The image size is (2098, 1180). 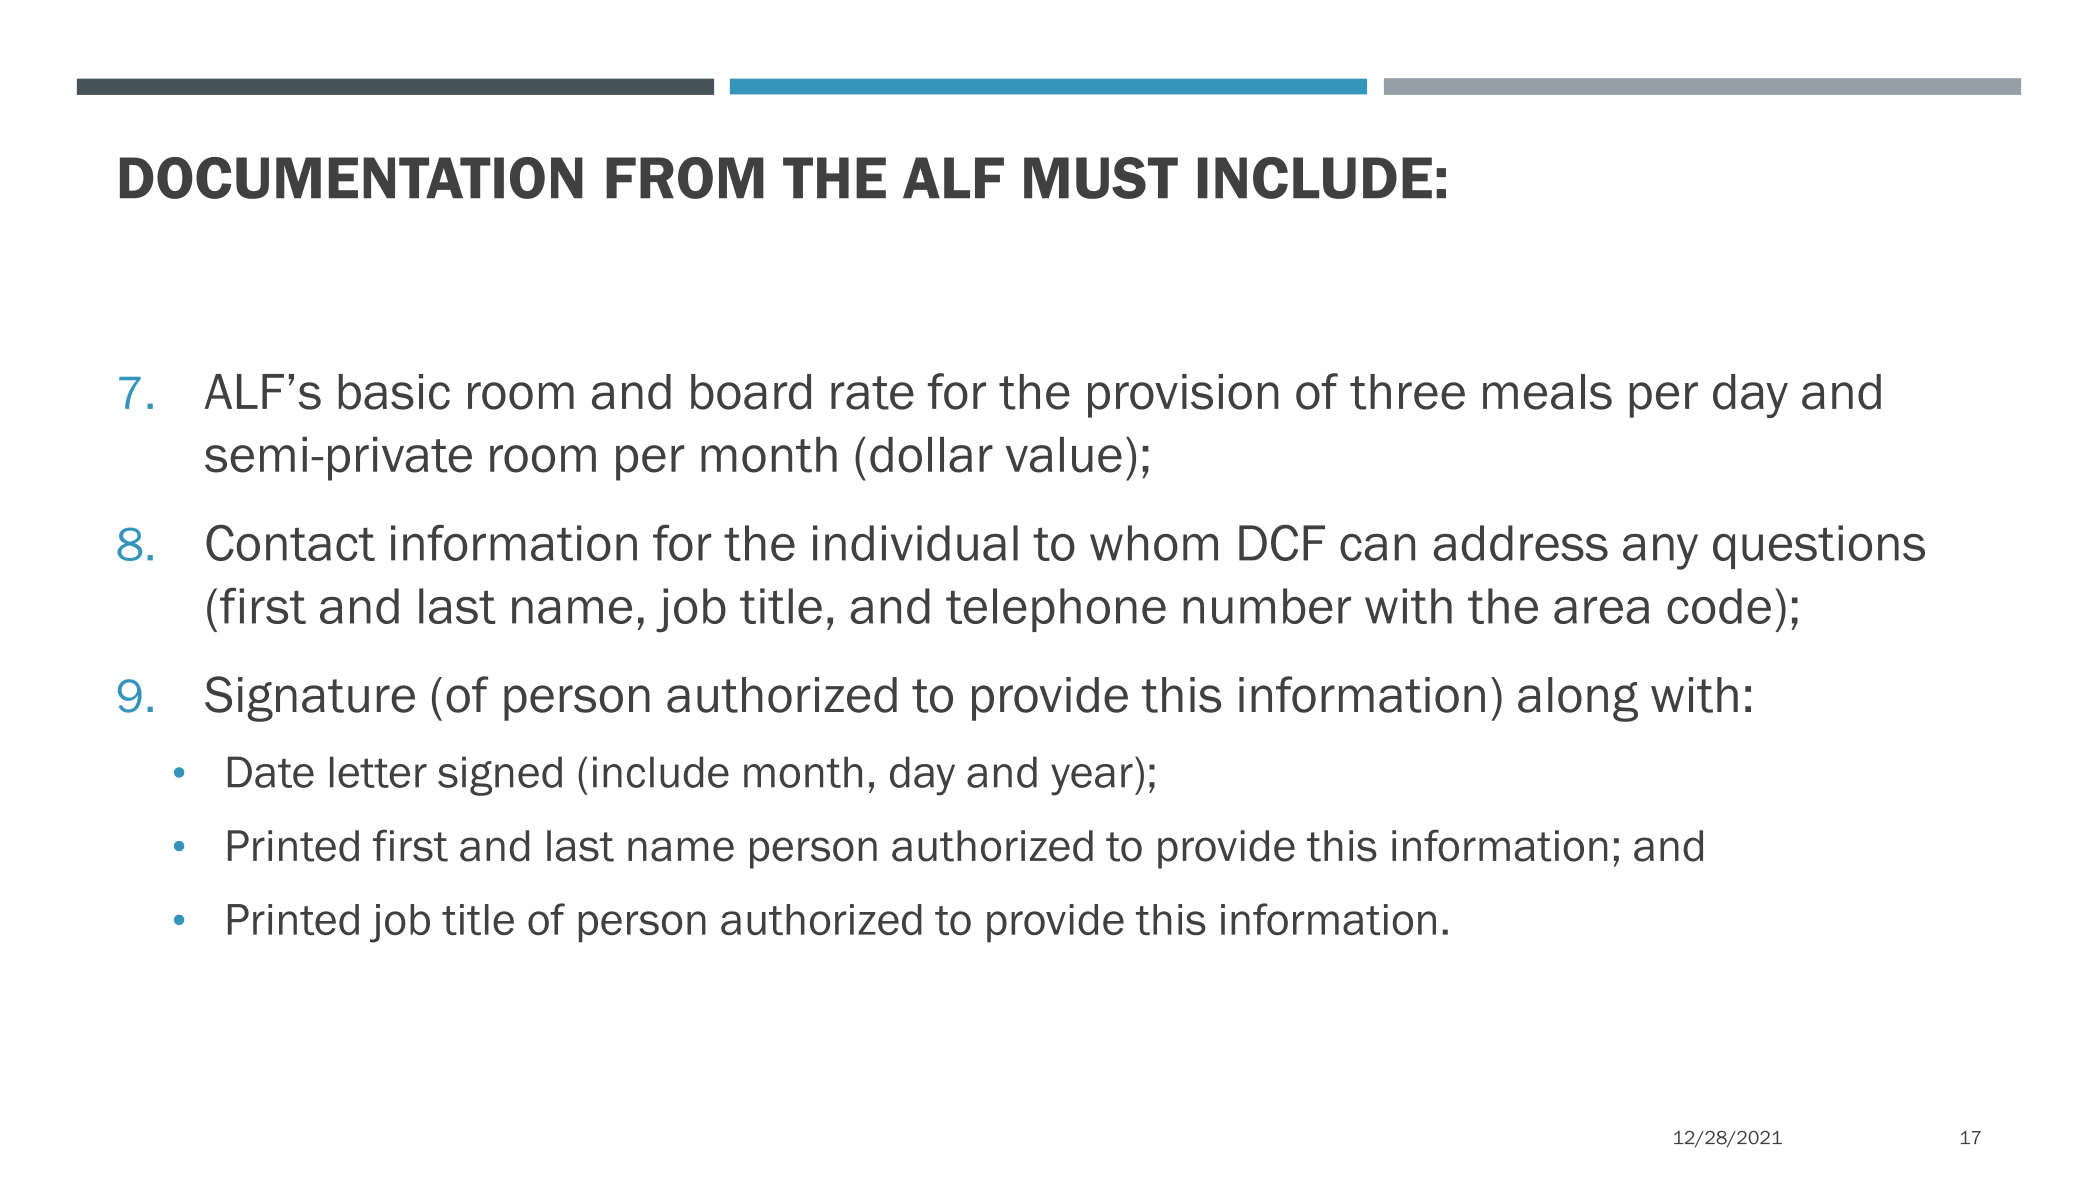 I want to click on address, so click(x=1521, y=543).
